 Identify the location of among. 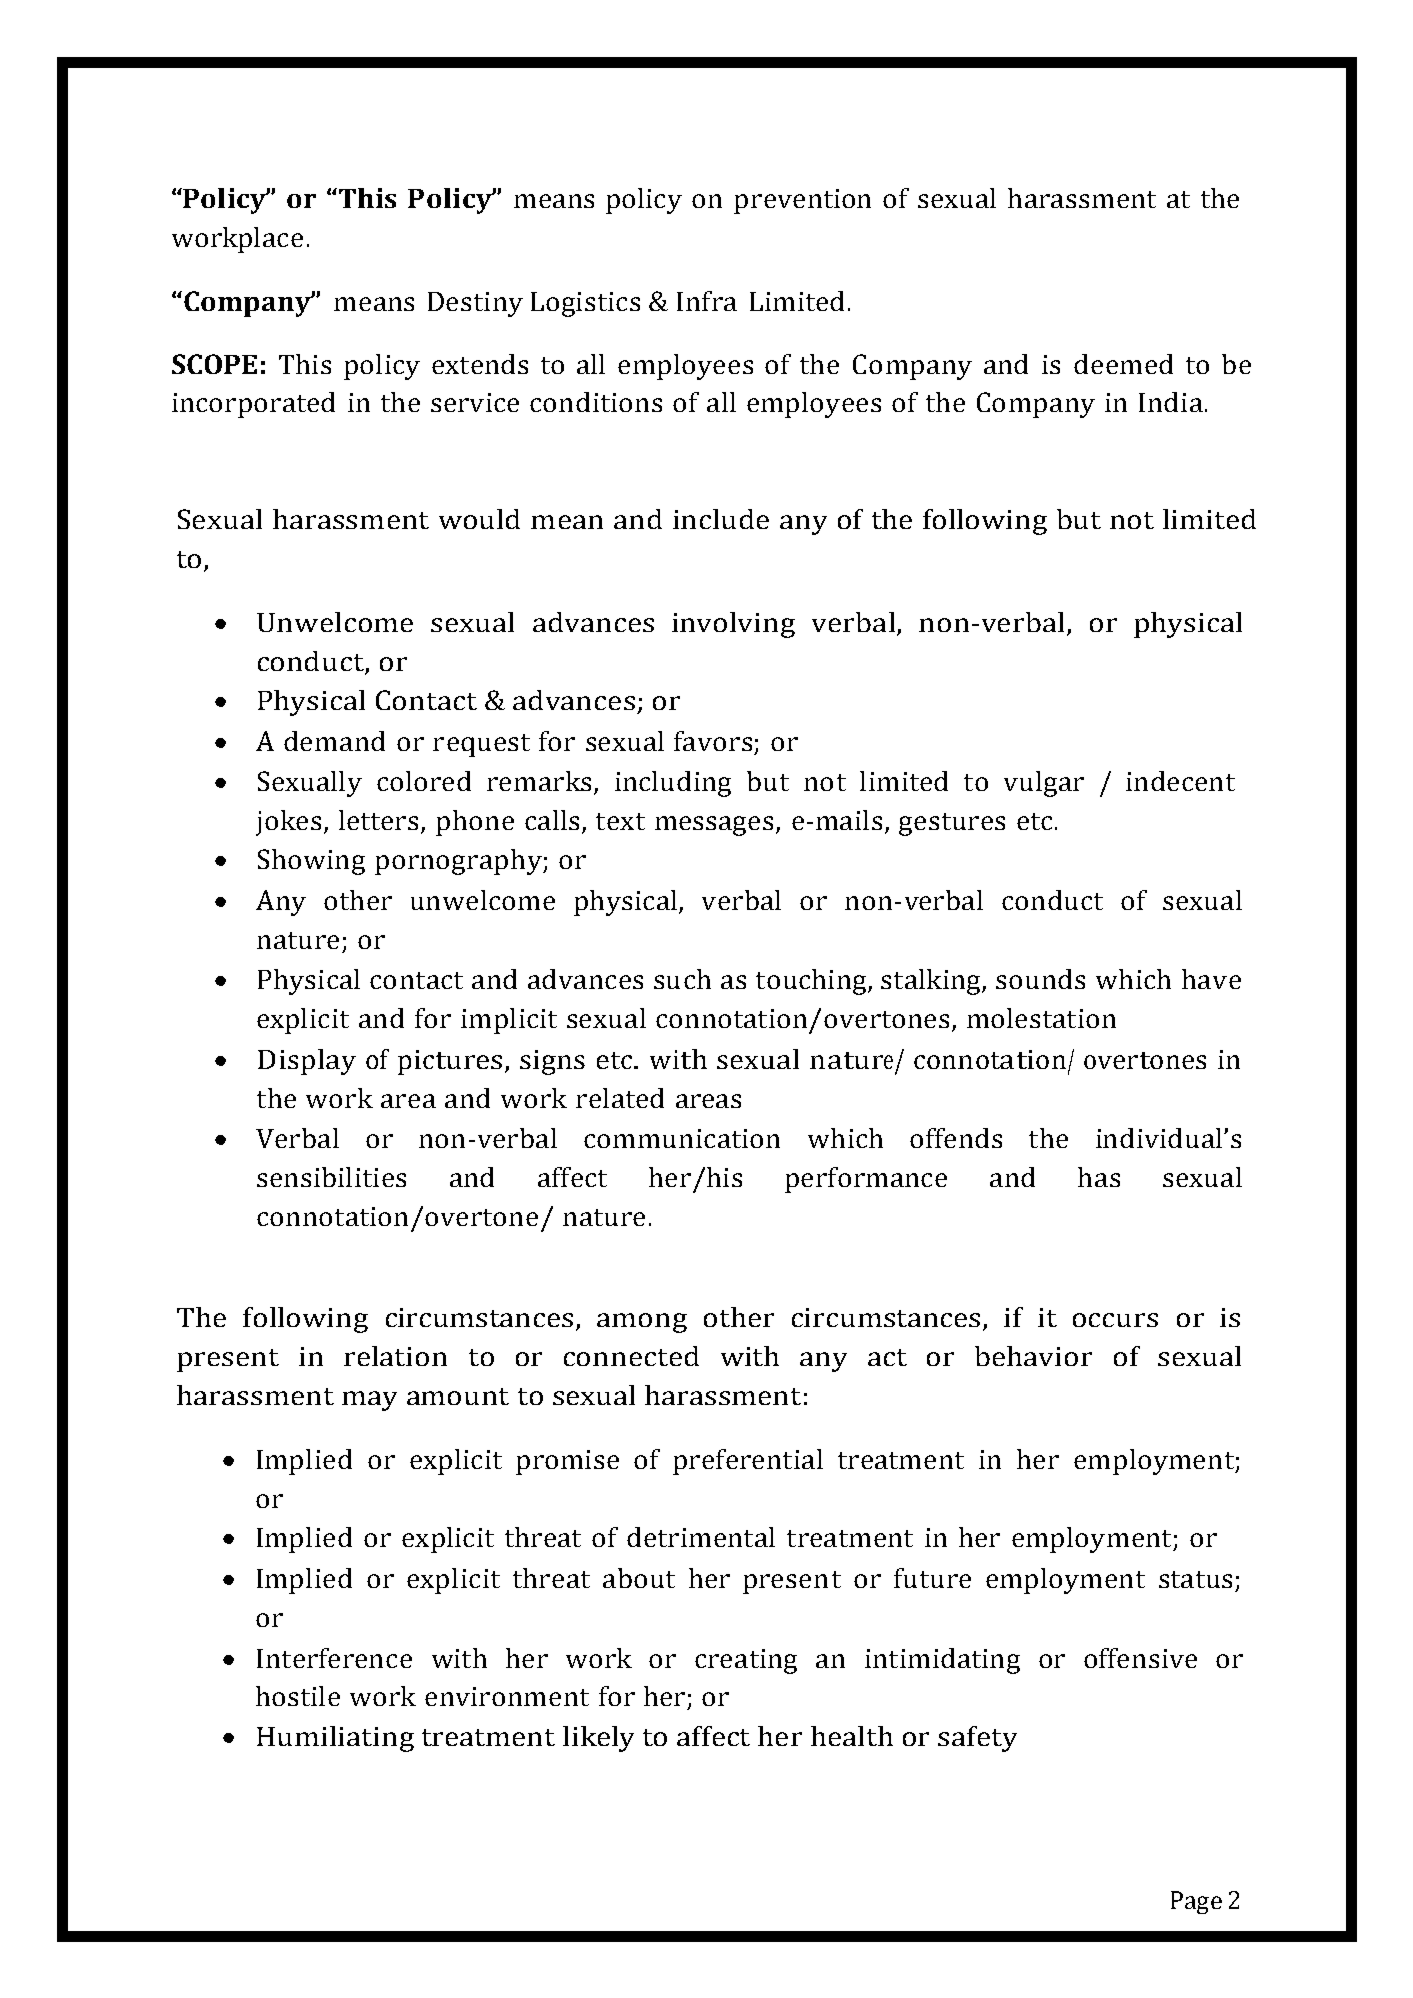
(642, 1323).
